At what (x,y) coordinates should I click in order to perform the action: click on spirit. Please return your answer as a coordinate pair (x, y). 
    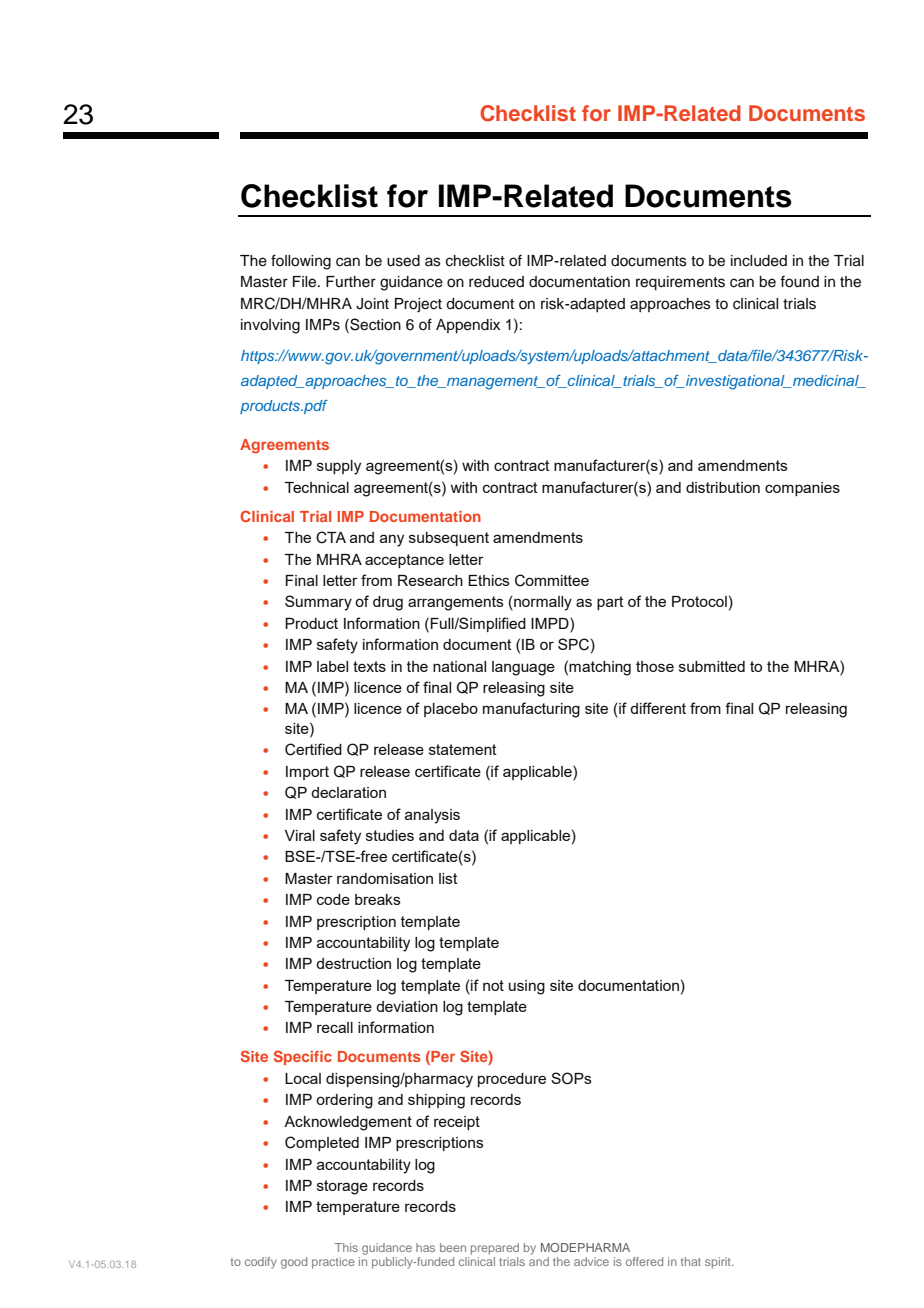
    Looking at the image, I should click on (719, 1263).
